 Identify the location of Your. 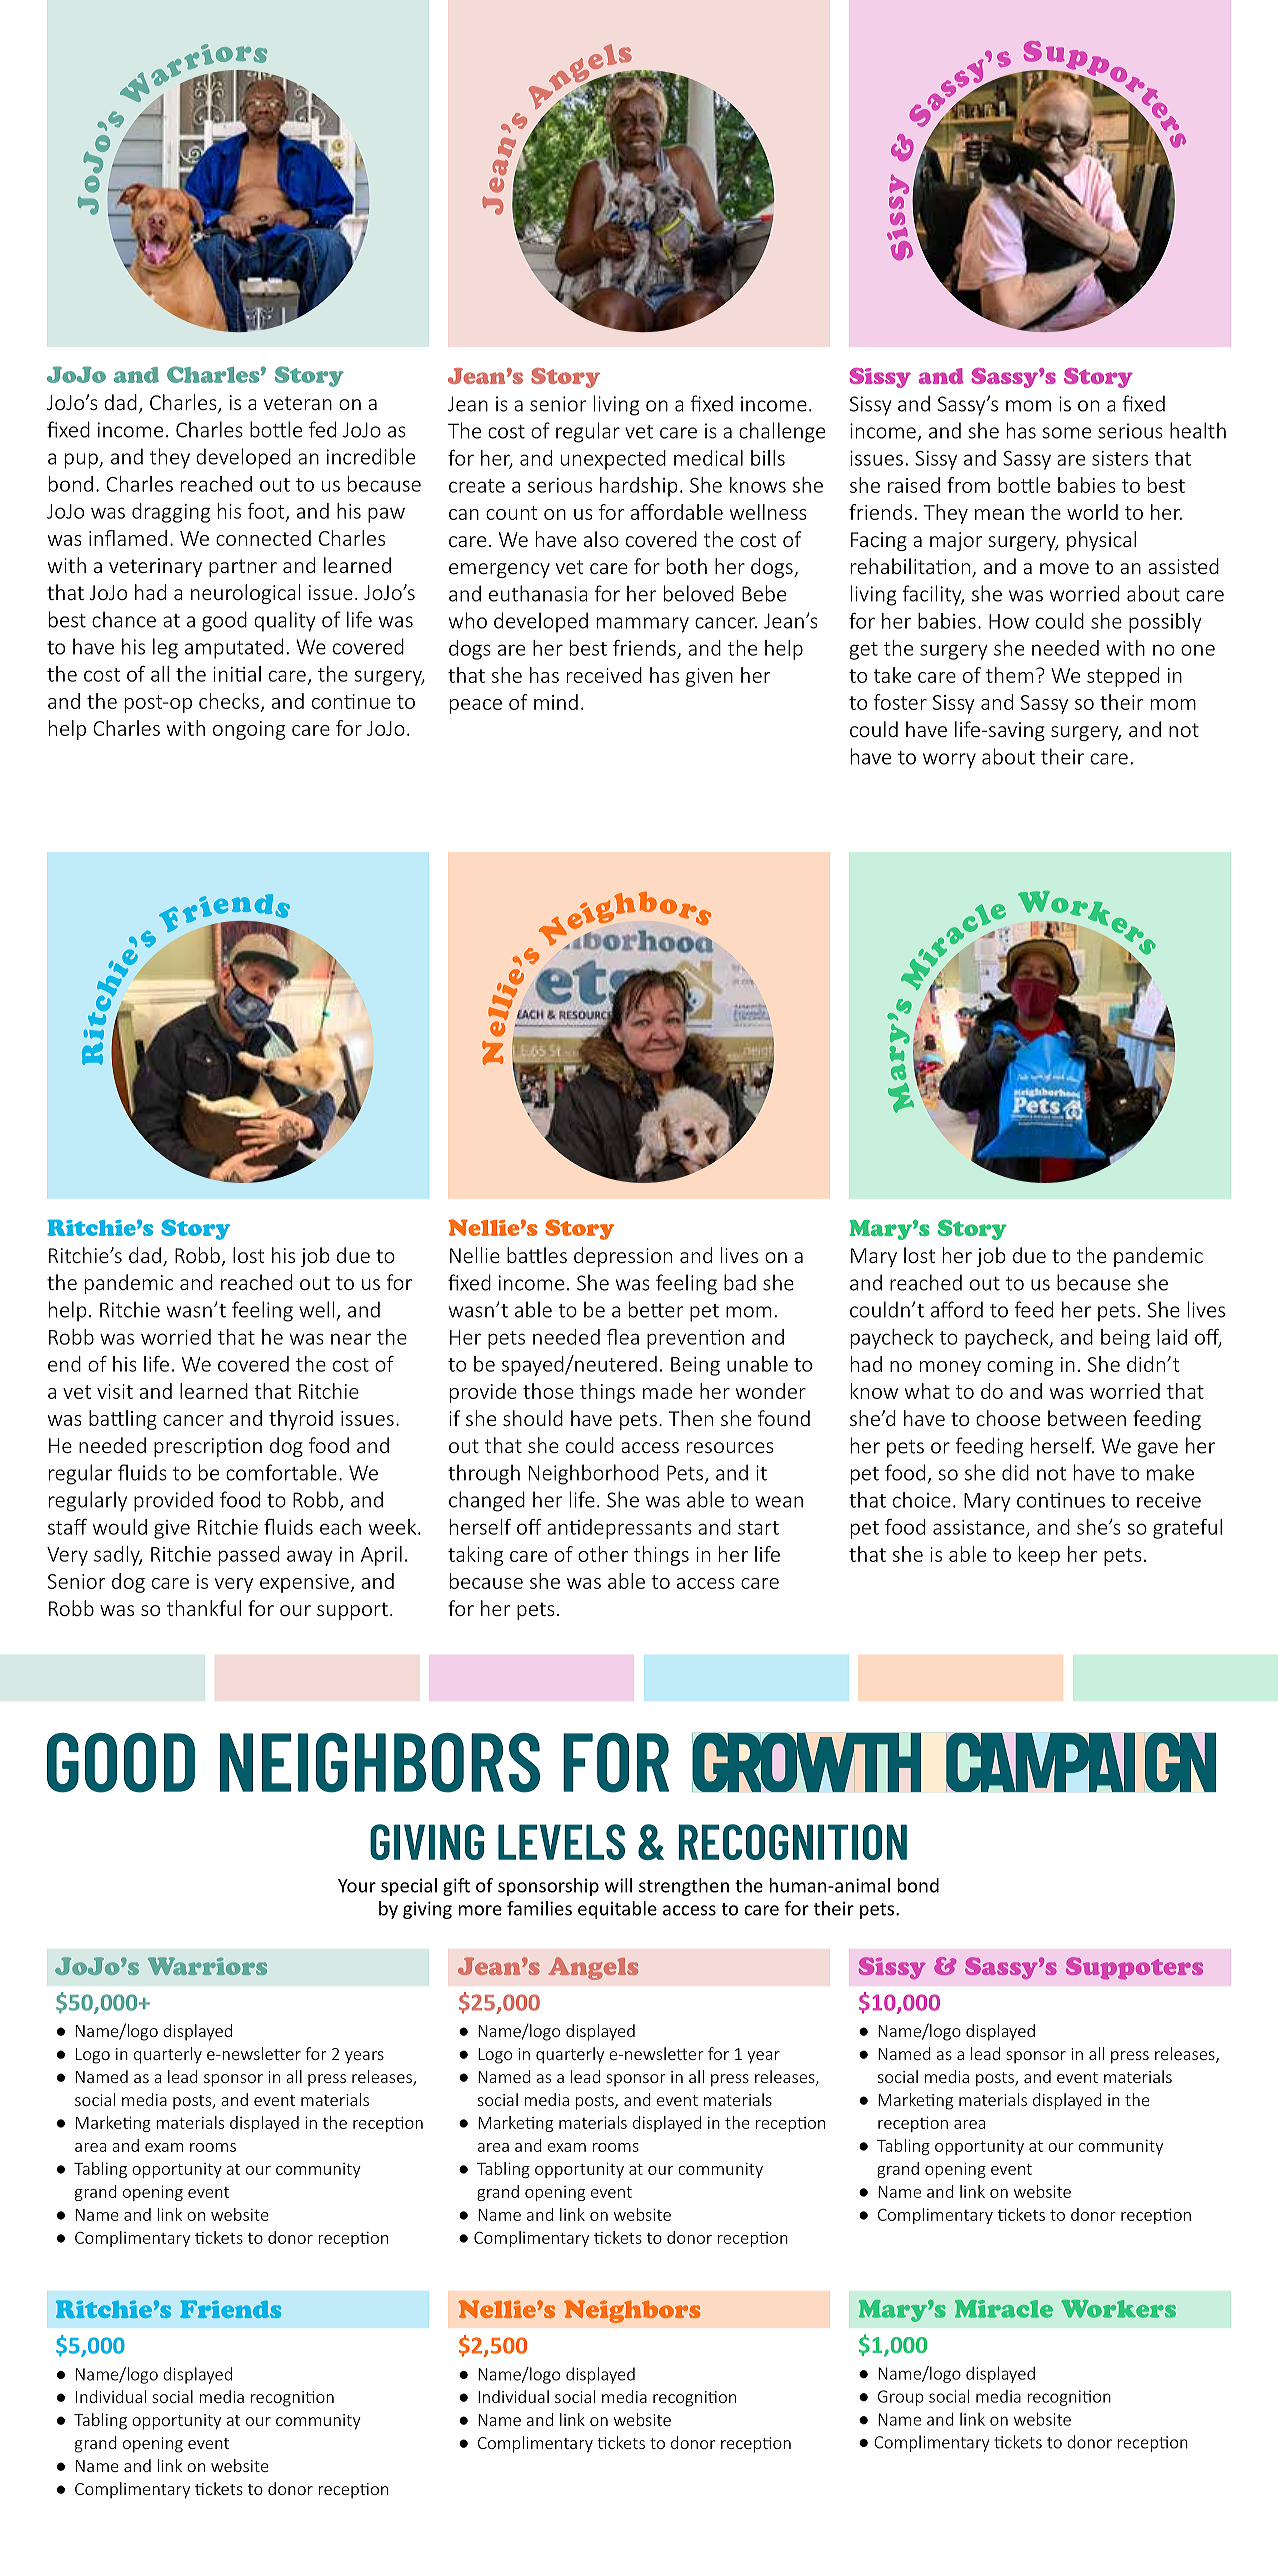
(357, 1886).
